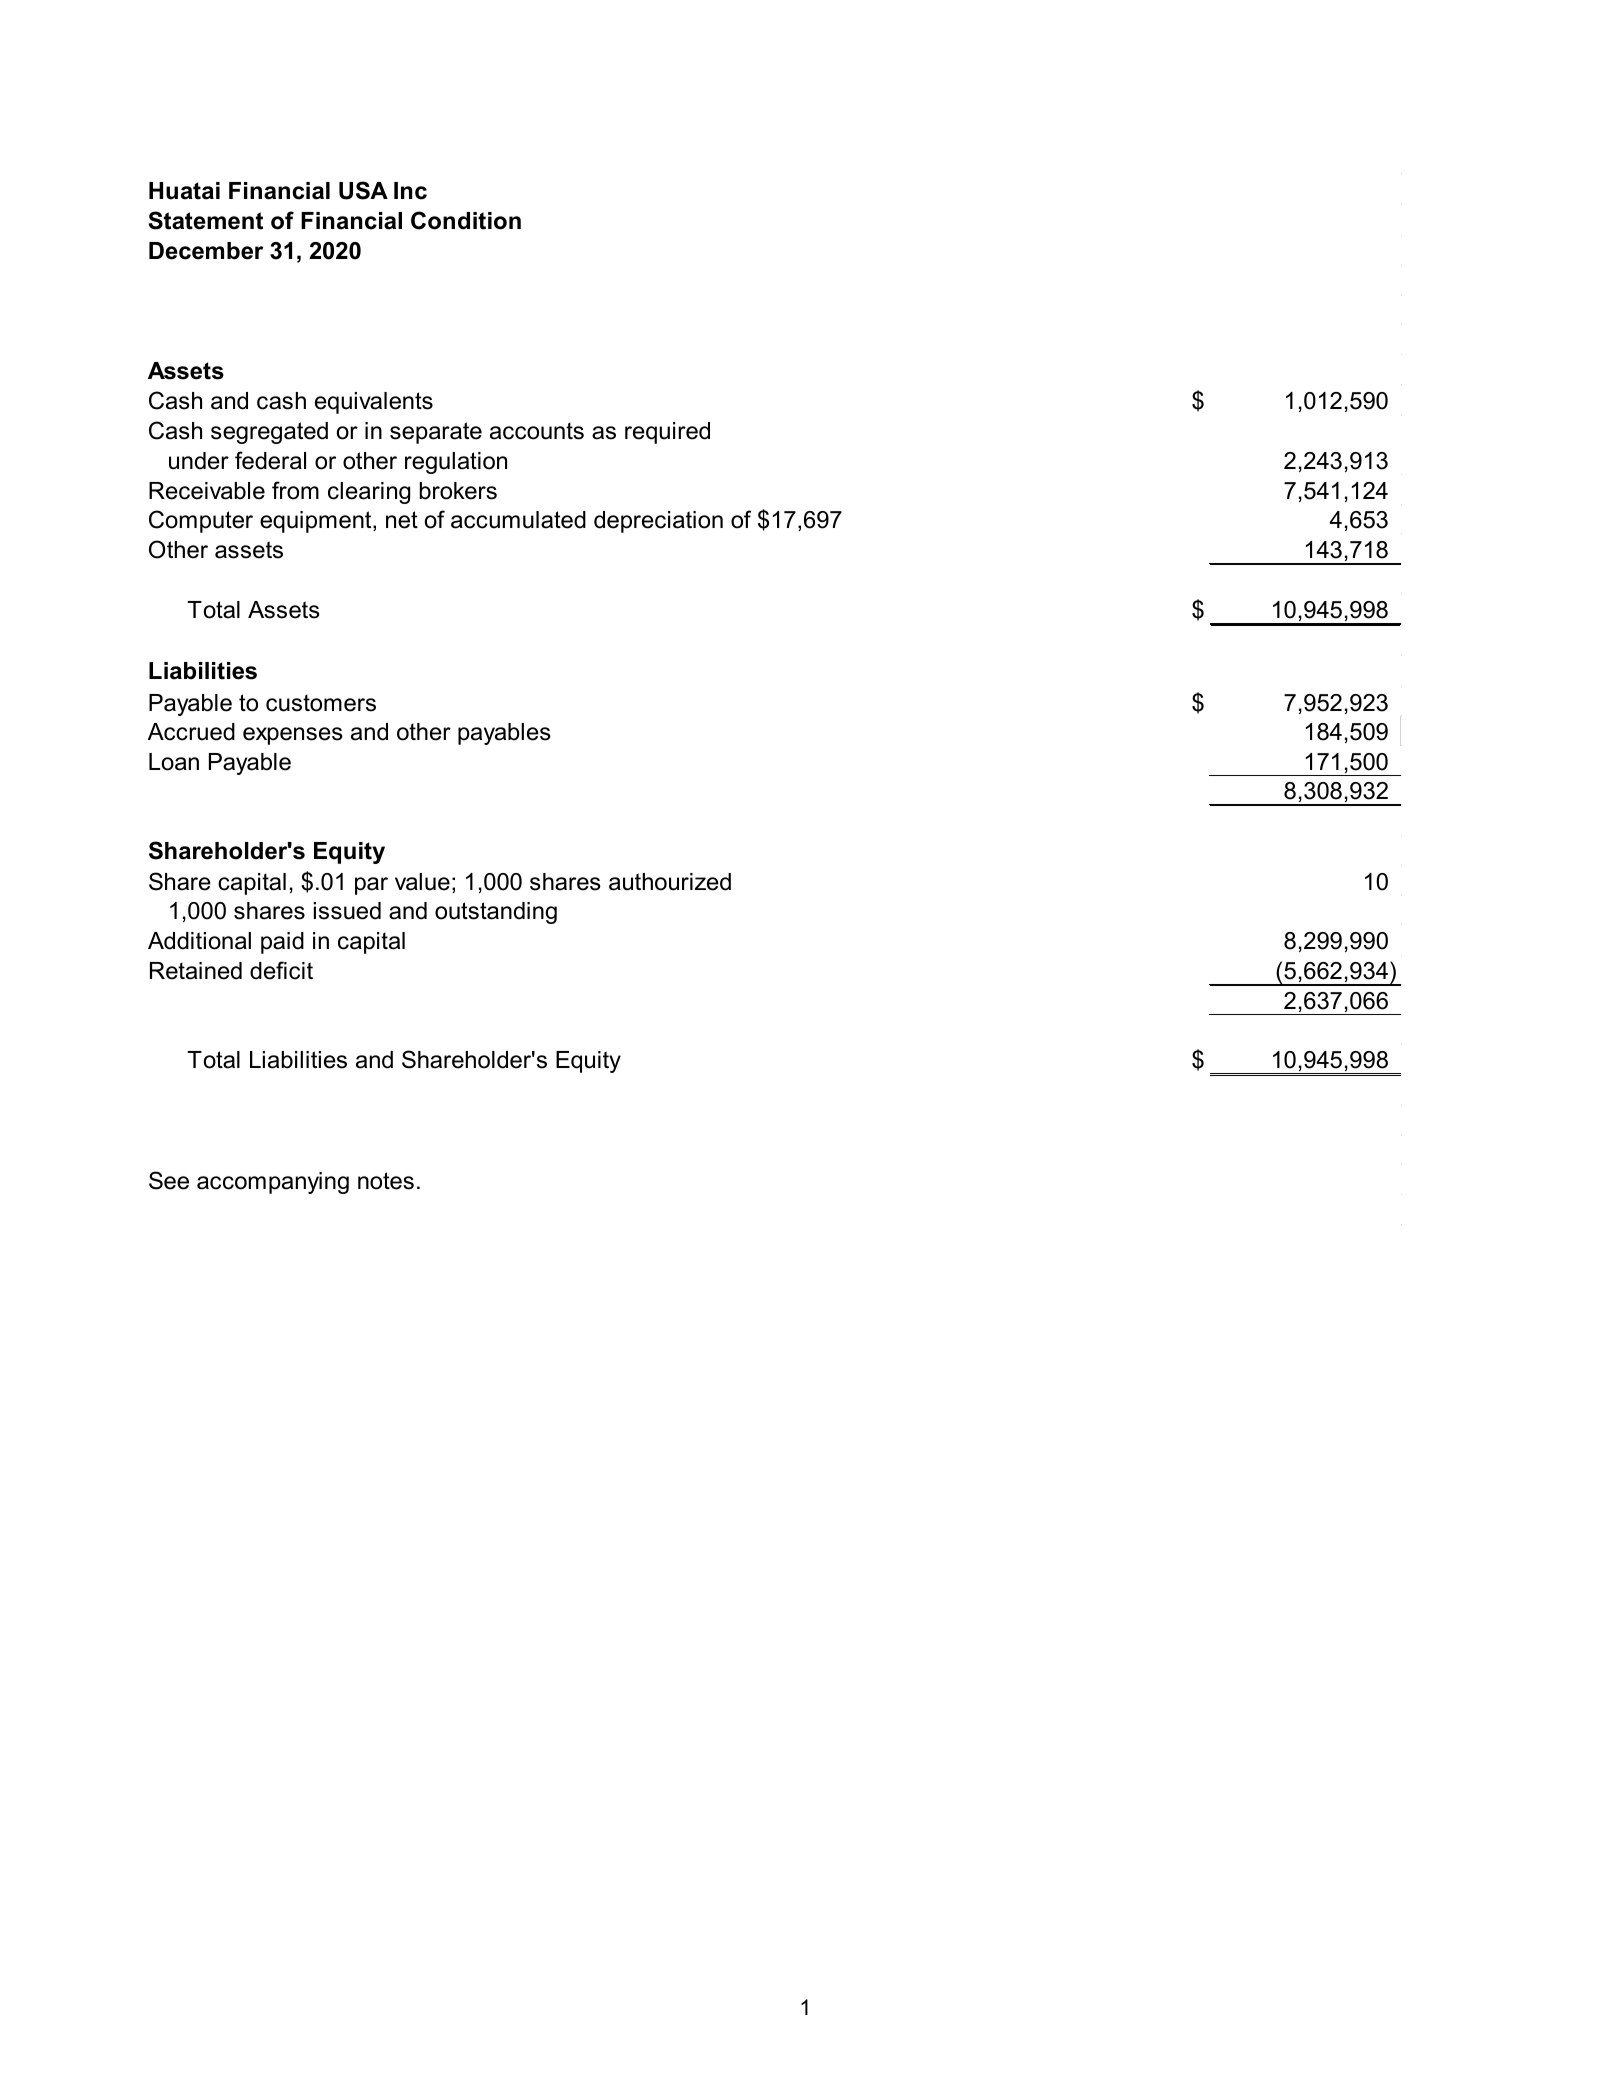  What do you see at coordinates (658, 522) in the page?
I see `depreciation` at bounding box center [658, 522].
